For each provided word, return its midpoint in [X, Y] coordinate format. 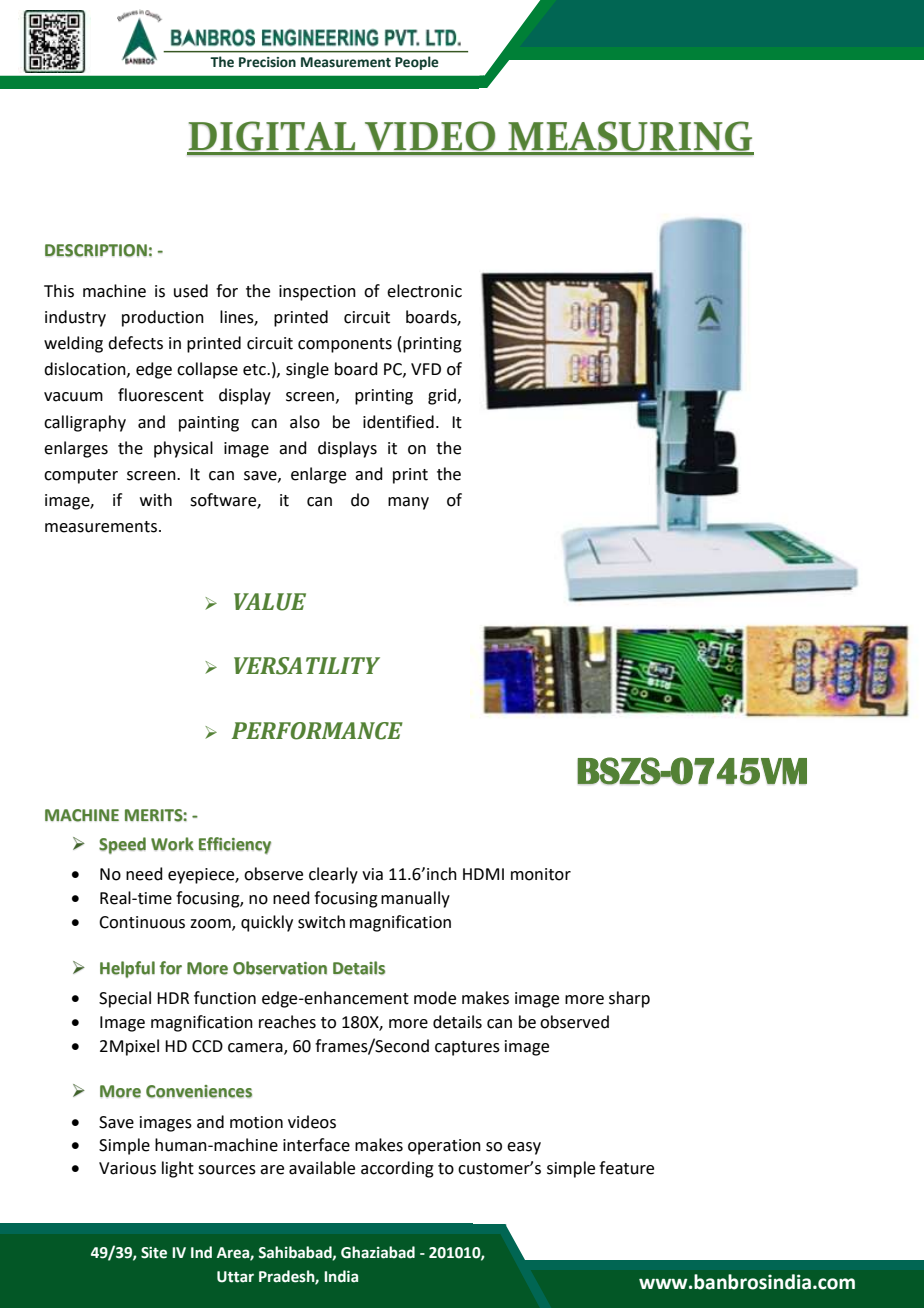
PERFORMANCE [317, 731]
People [417, 63]
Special [125, 999]
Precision [267, 62]
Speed [122, 845]
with [156, 500]
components [345, 345]
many [408, 503]
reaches [287, 1022]
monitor [541, 874]
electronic [424, 291]
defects [135, 343]
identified [398, 422]
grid [442, 396]
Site [154, 1253]
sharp [629, 999]
